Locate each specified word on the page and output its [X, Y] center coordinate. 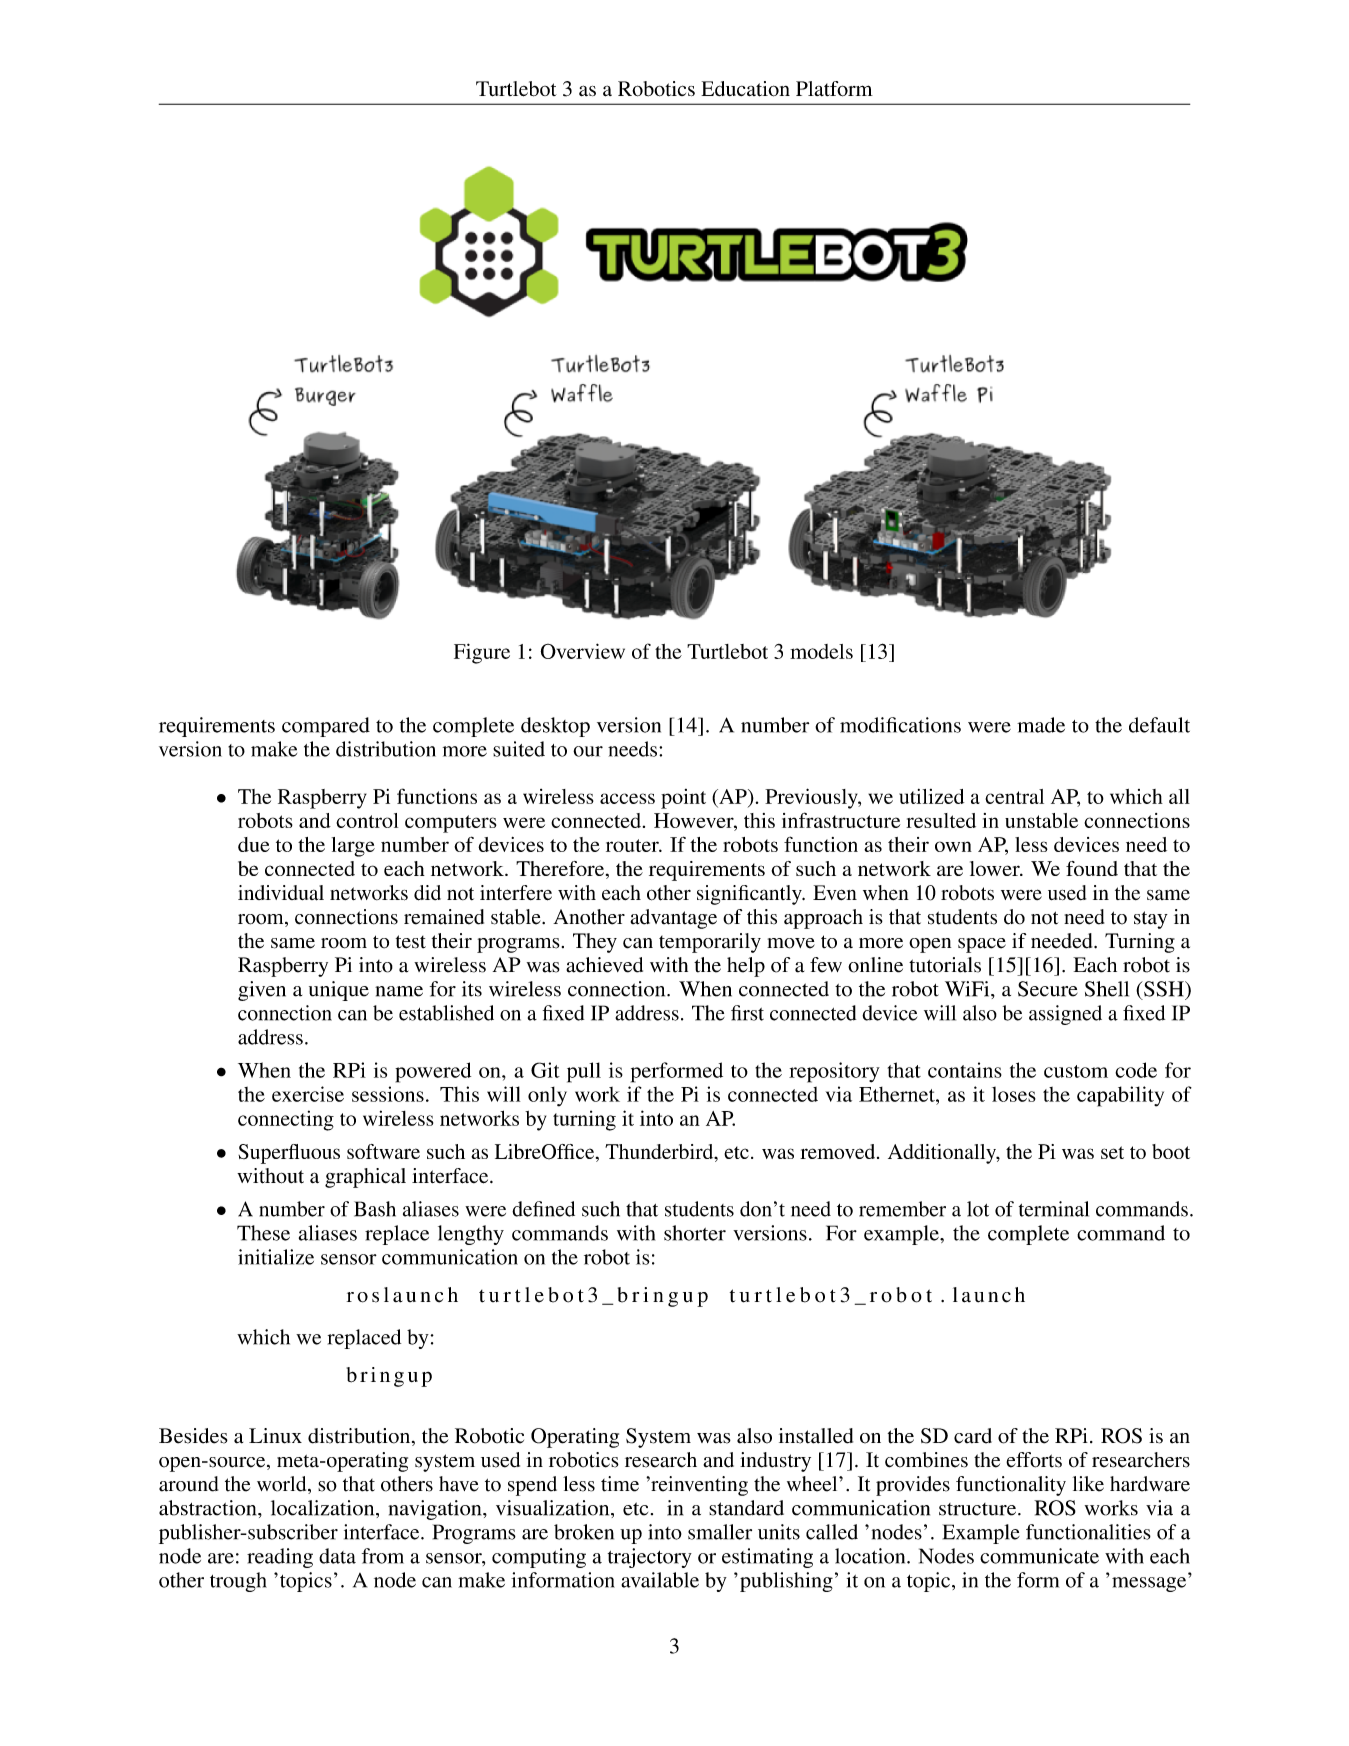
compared [326, 727]
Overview [583, 651]
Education [745, 89]
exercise [308, 1094]
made [1041, 725]
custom [1076, 1071]
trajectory [650, 1558]
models [821, 651]
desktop [555, 727]
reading [280, 1558]
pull [584, 1072]
